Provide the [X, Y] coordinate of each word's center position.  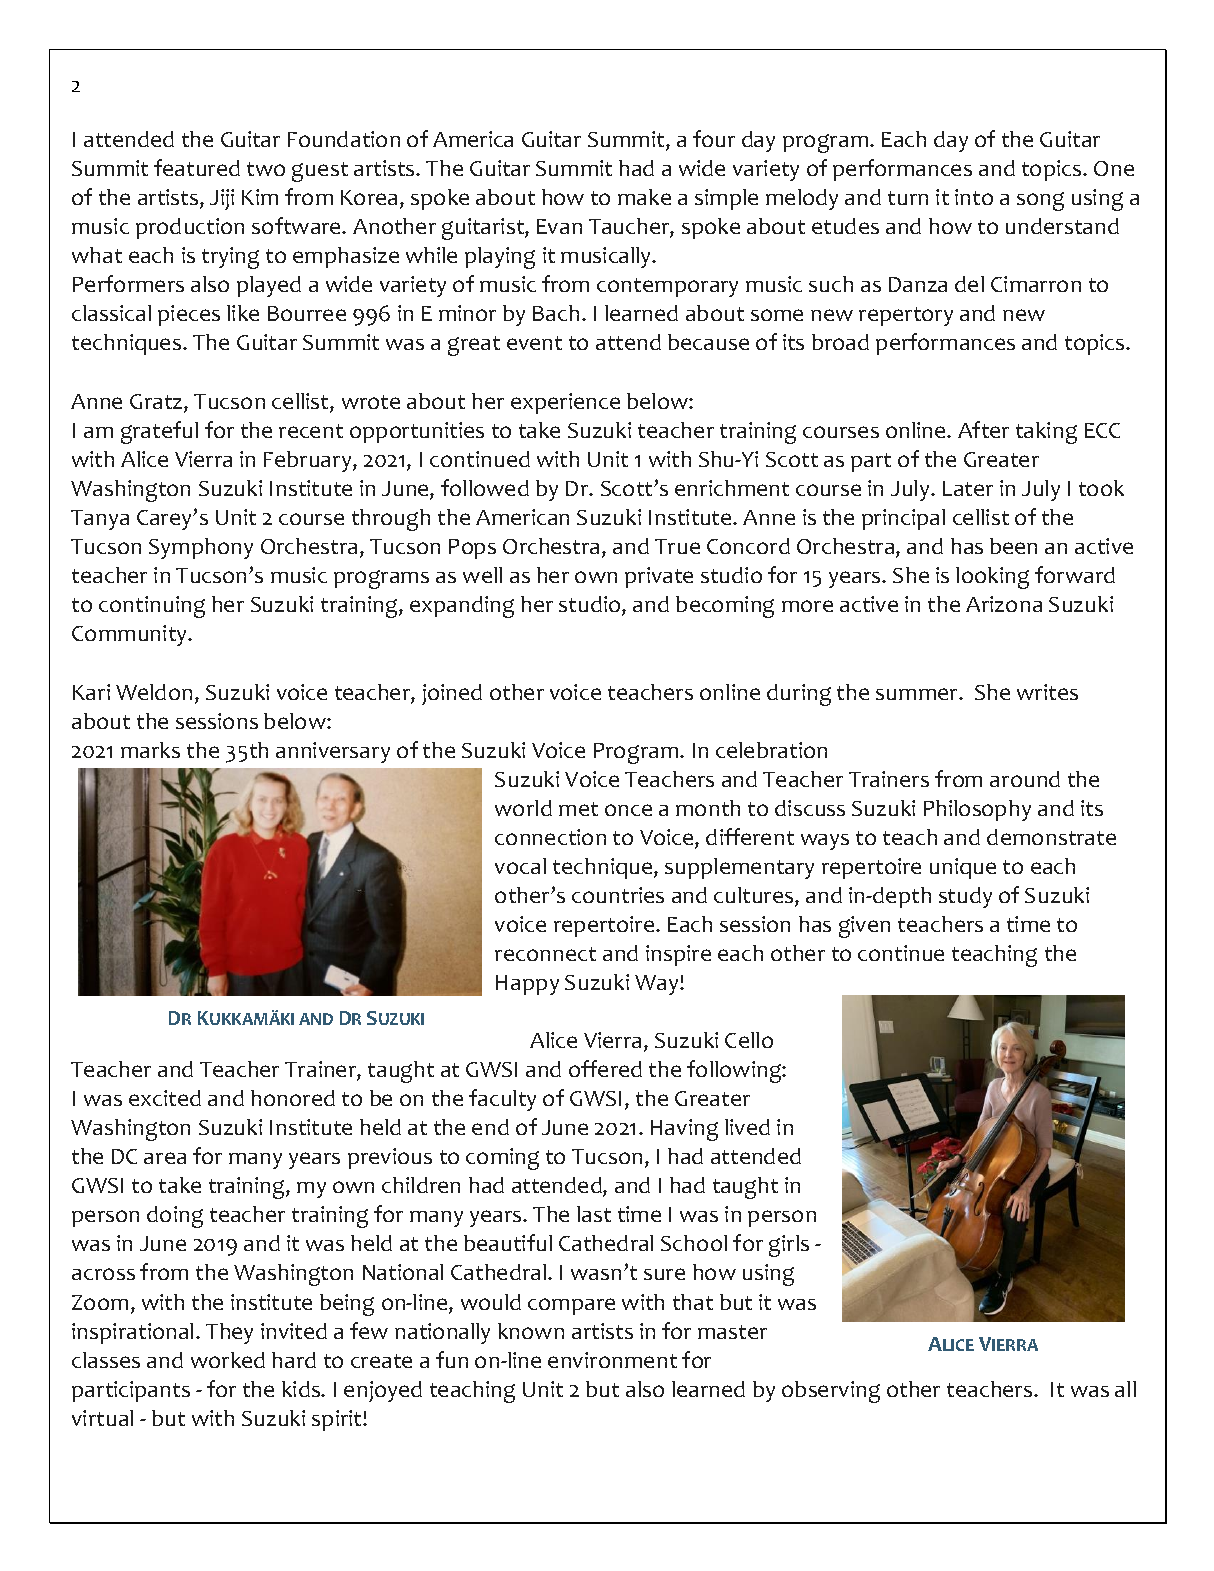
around [1025, 779]
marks [150, 750]
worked [228, 1360]
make [644, 197]
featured [197, 167]
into [974, 197]
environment [612, 1360]
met [578, 809]
